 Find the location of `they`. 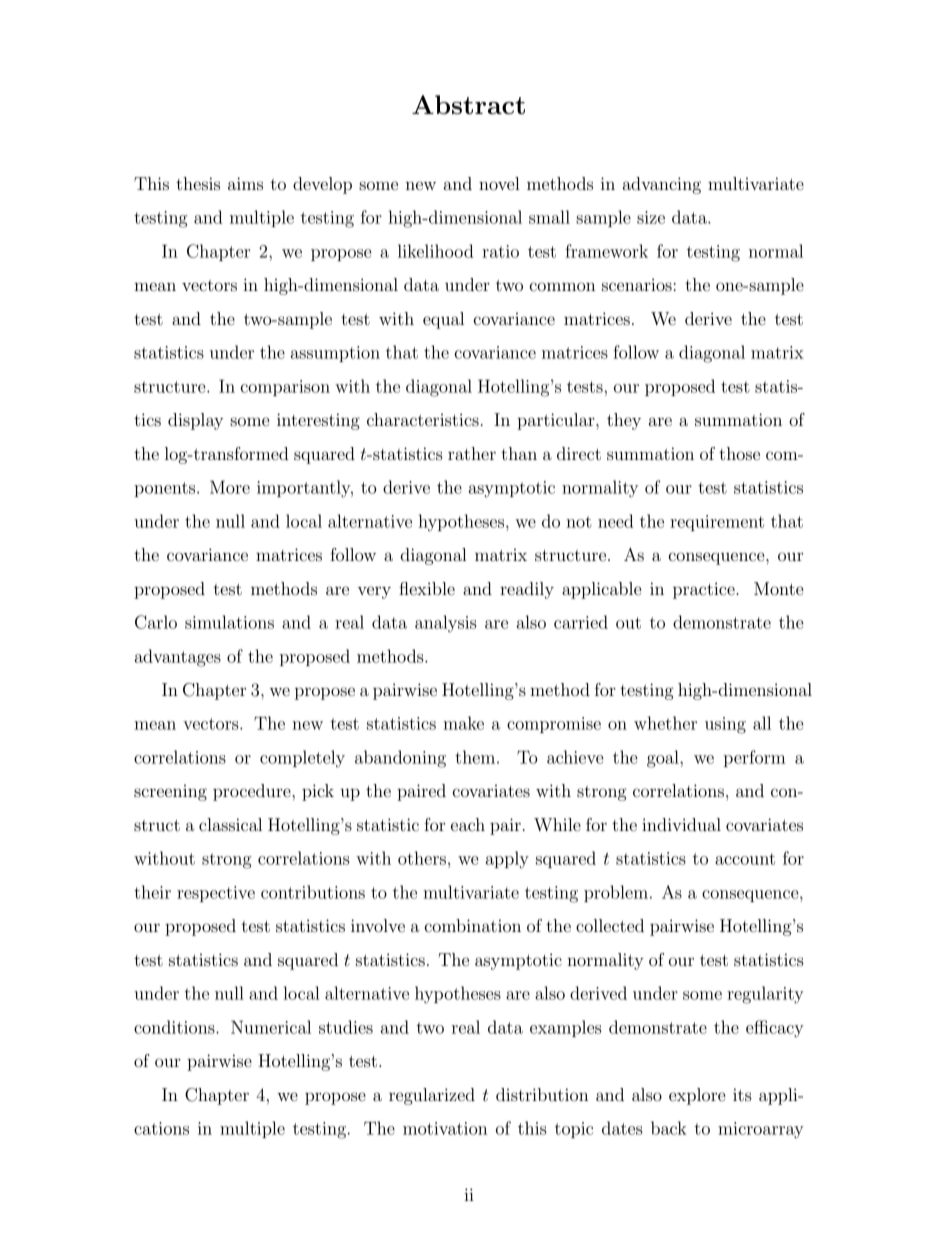

they is located at coordinates (624, 421).
